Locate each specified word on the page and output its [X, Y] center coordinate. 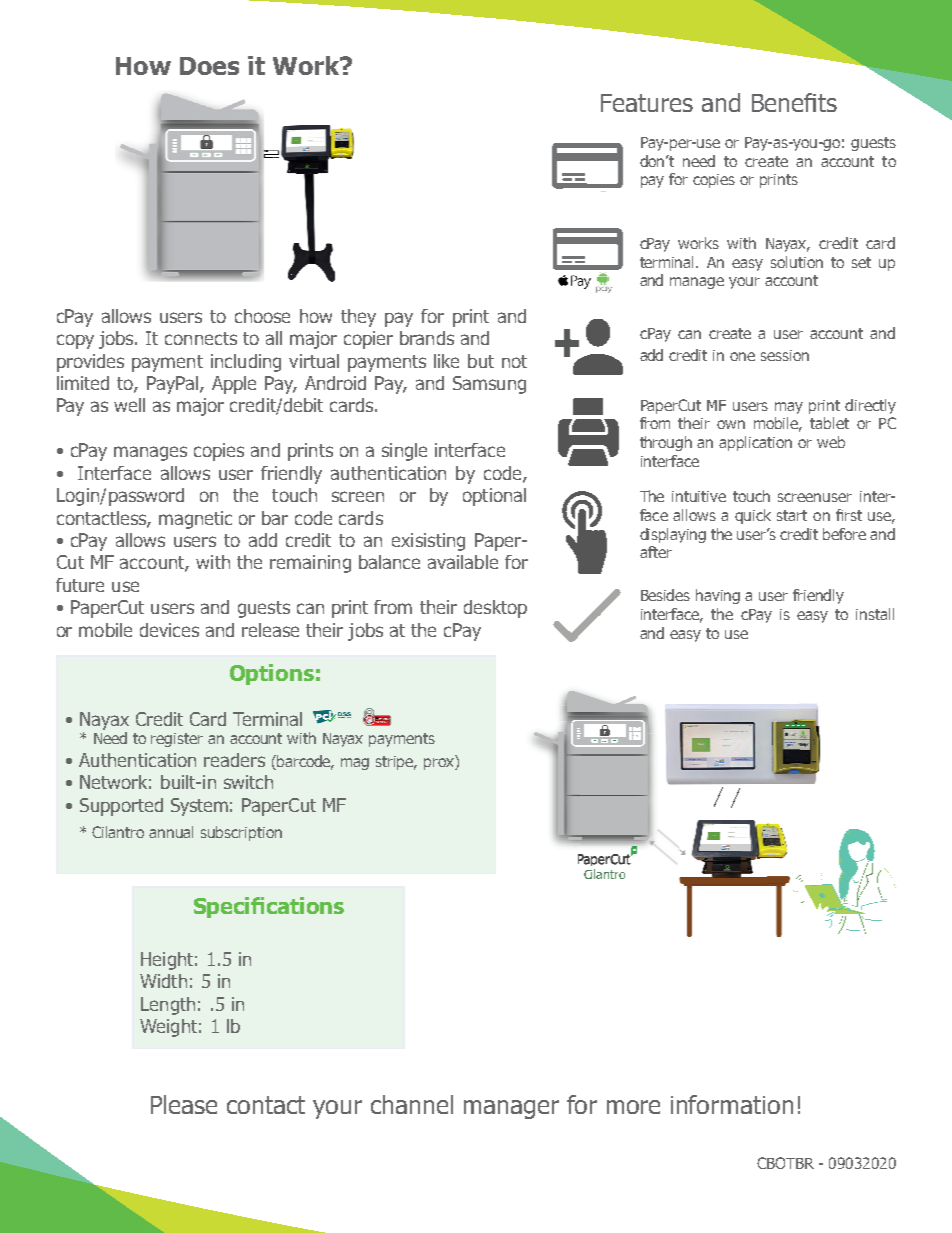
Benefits [794, 102]
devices [169, 630]
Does [209, 66]
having [718, 596]
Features [647, 103]
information [732, 1104]
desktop [495, 609]
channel [412, 1104]
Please [184, 1104]
